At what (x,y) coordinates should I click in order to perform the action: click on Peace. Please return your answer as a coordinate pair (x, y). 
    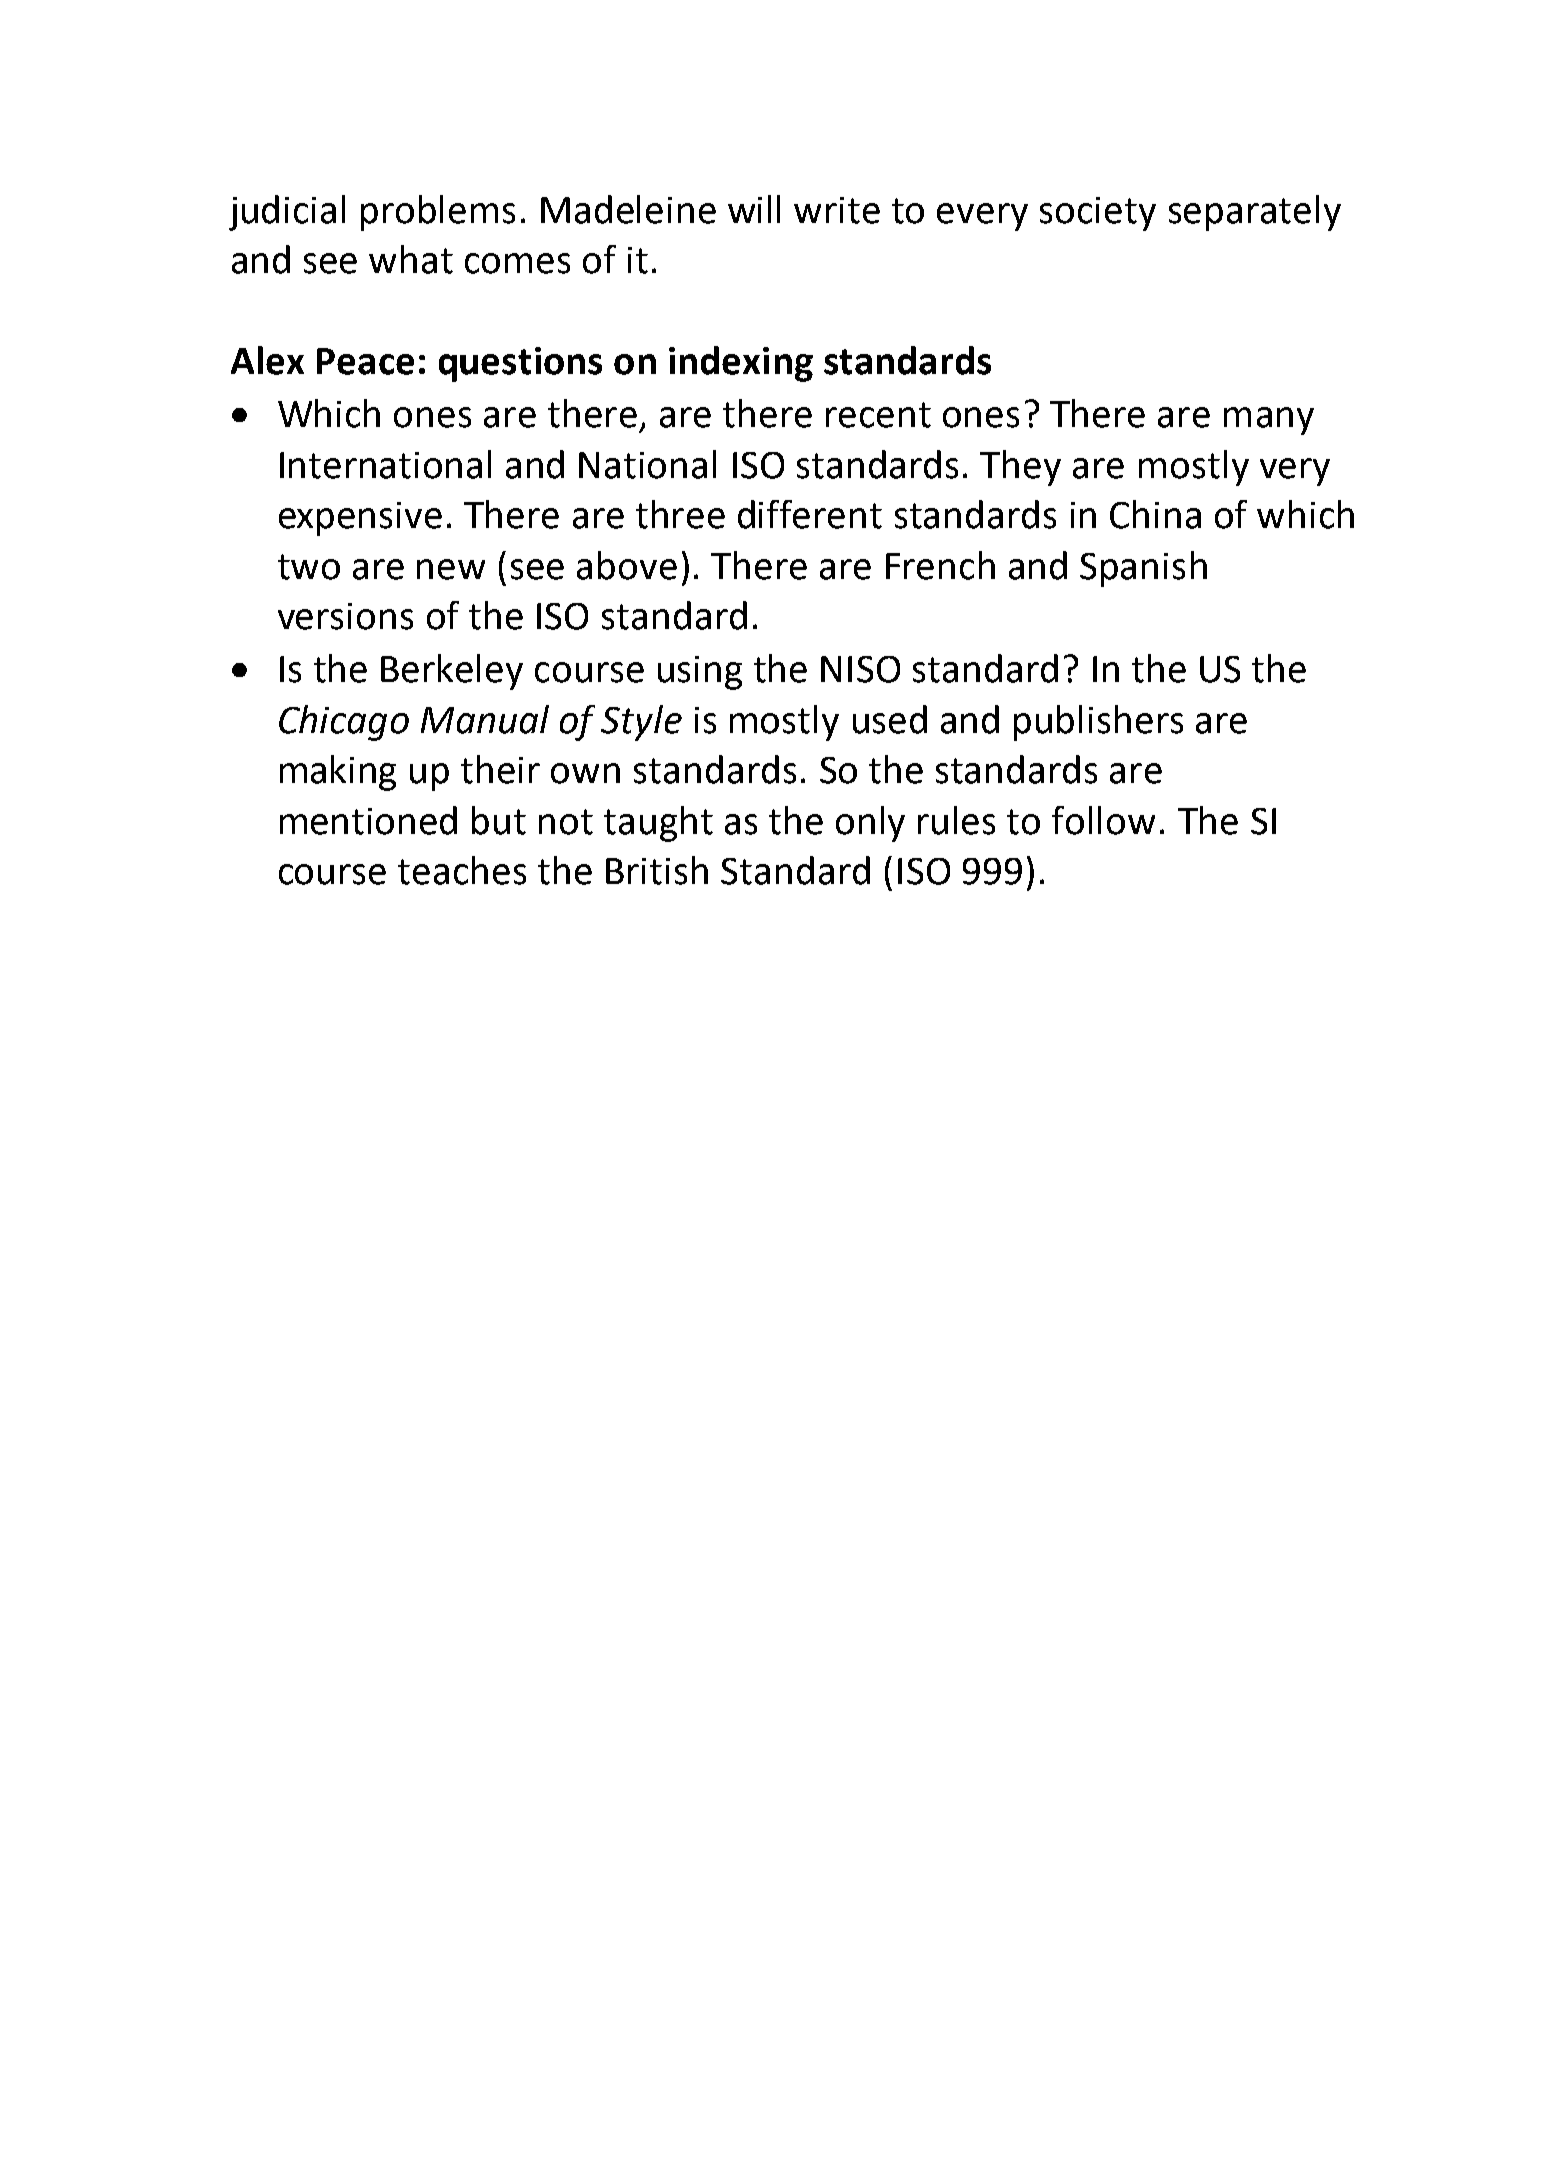
    Looking at the image, I should click on (365, 361).
